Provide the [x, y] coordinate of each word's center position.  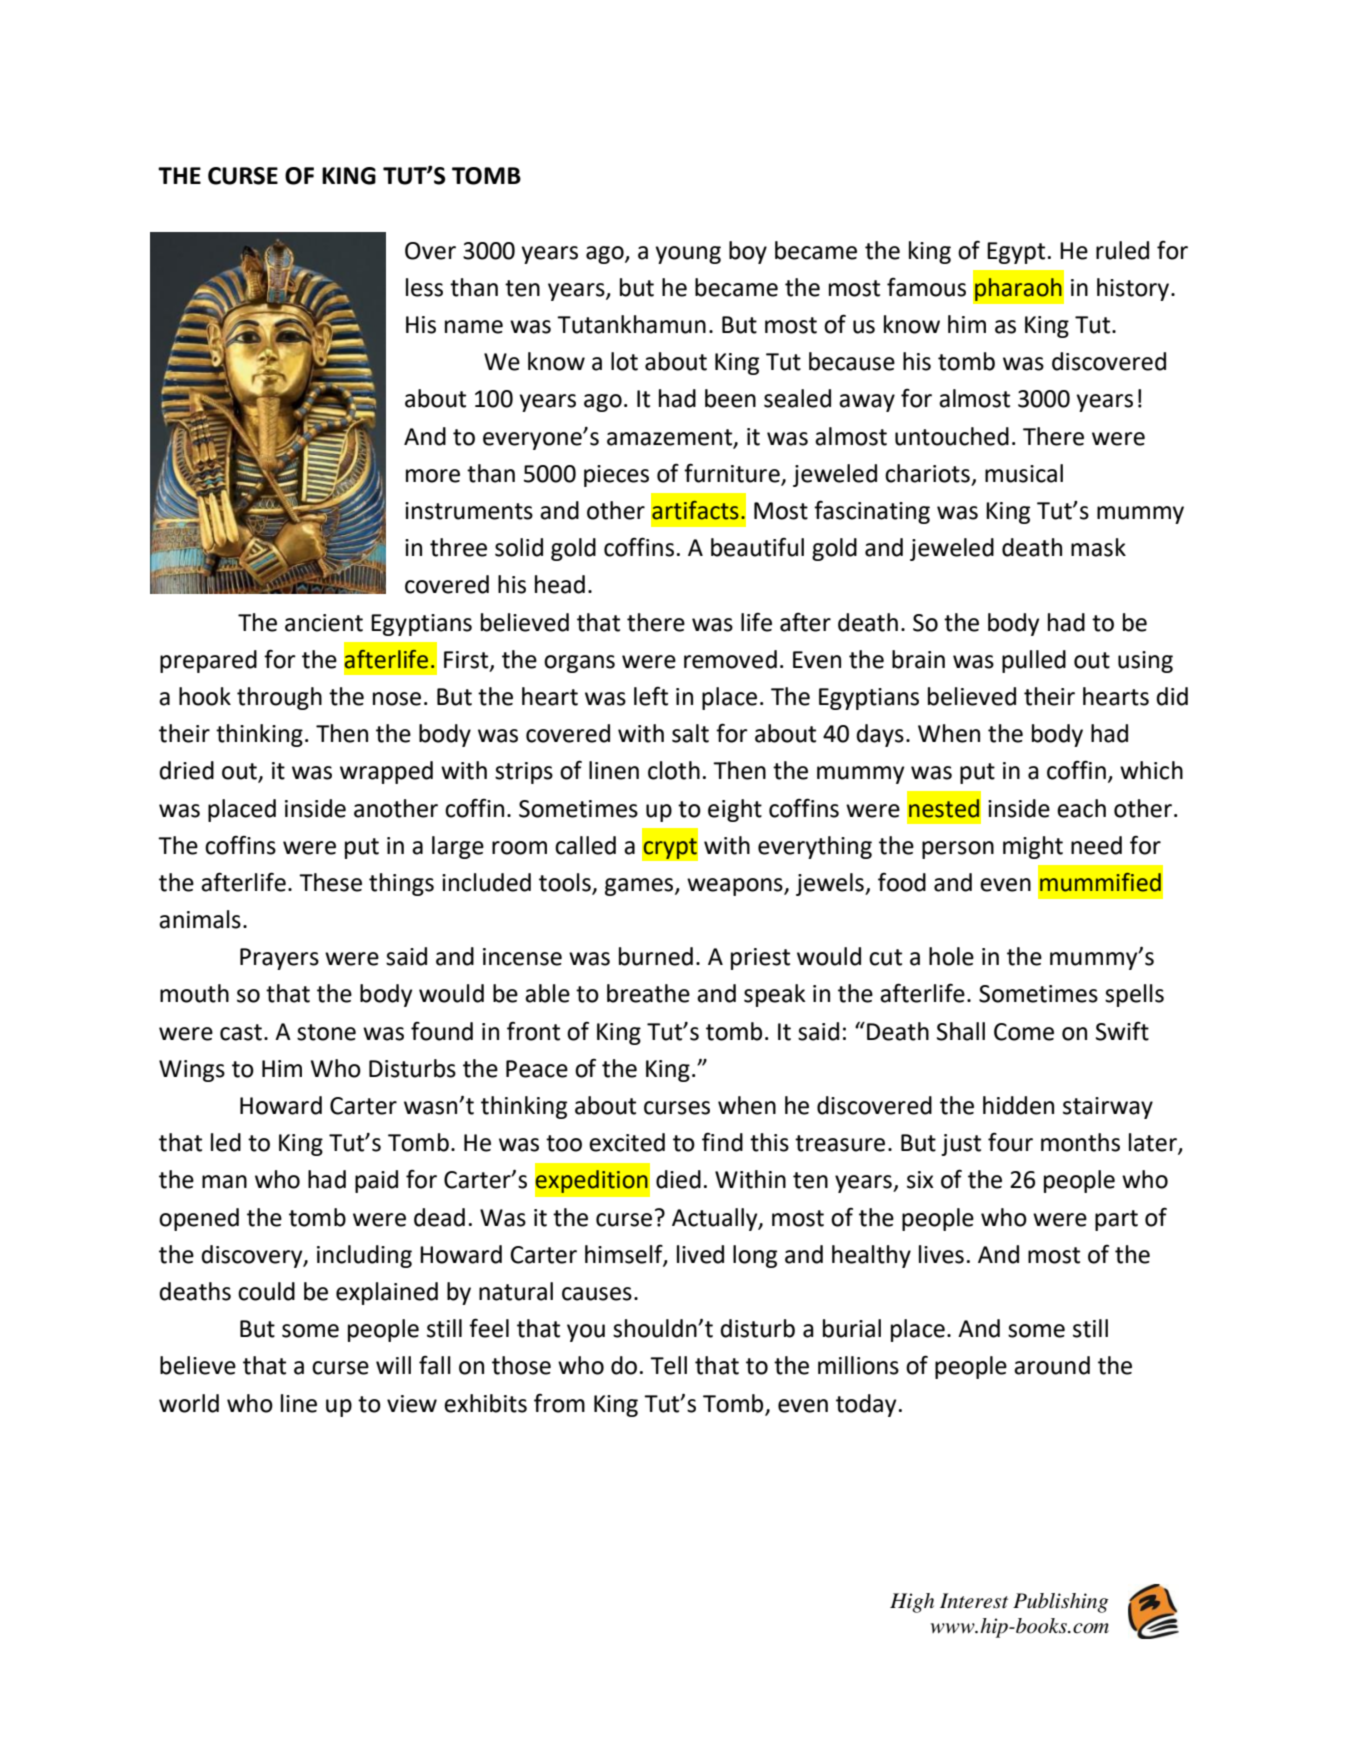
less [424, 287]
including [364, 1256]
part [1116, 1220]
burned [656, 956]
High [912, 1603]
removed [730, 659]
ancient [324, 623]
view [412, 1404]
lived [700, 1254]
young [688, 255]
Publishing [1060, 1603]
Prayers [279, 959]
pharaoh [1018, 289]
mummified [1100, 882]
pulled [1034, 661]
